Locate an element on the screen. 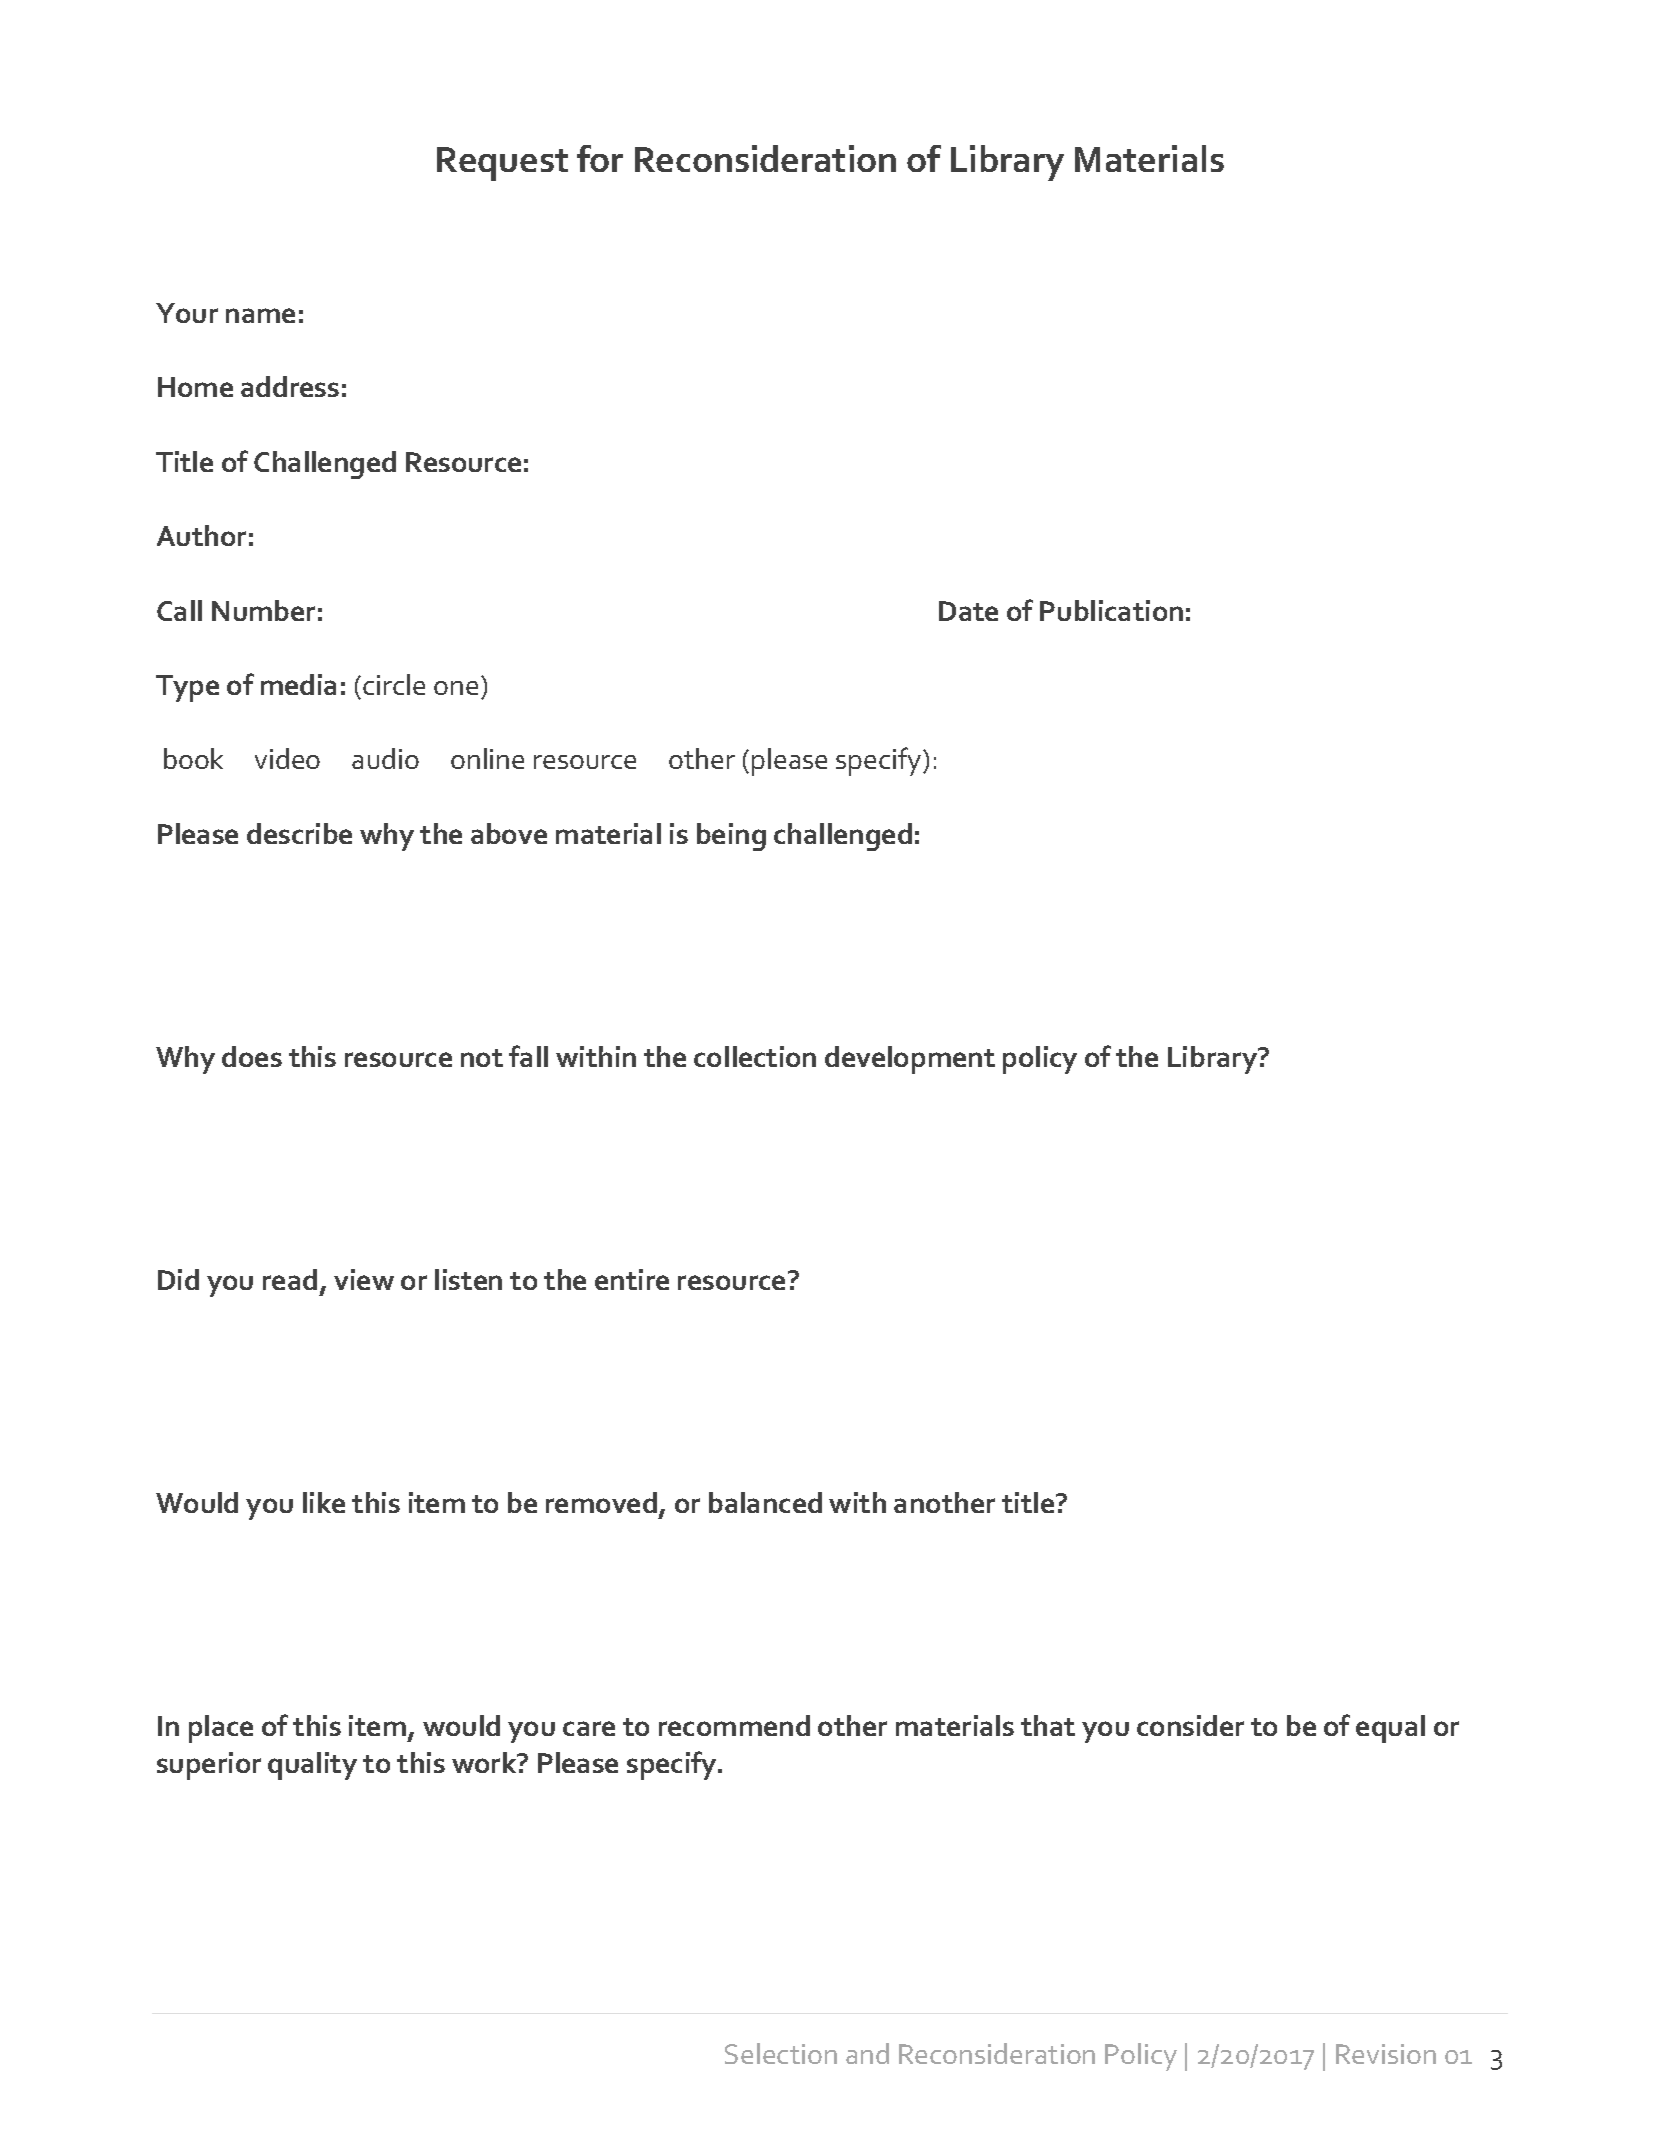 Image resolution: width=1660 pixels, height=2148 pixels. balanced is located at coordinates (765, 1502).
